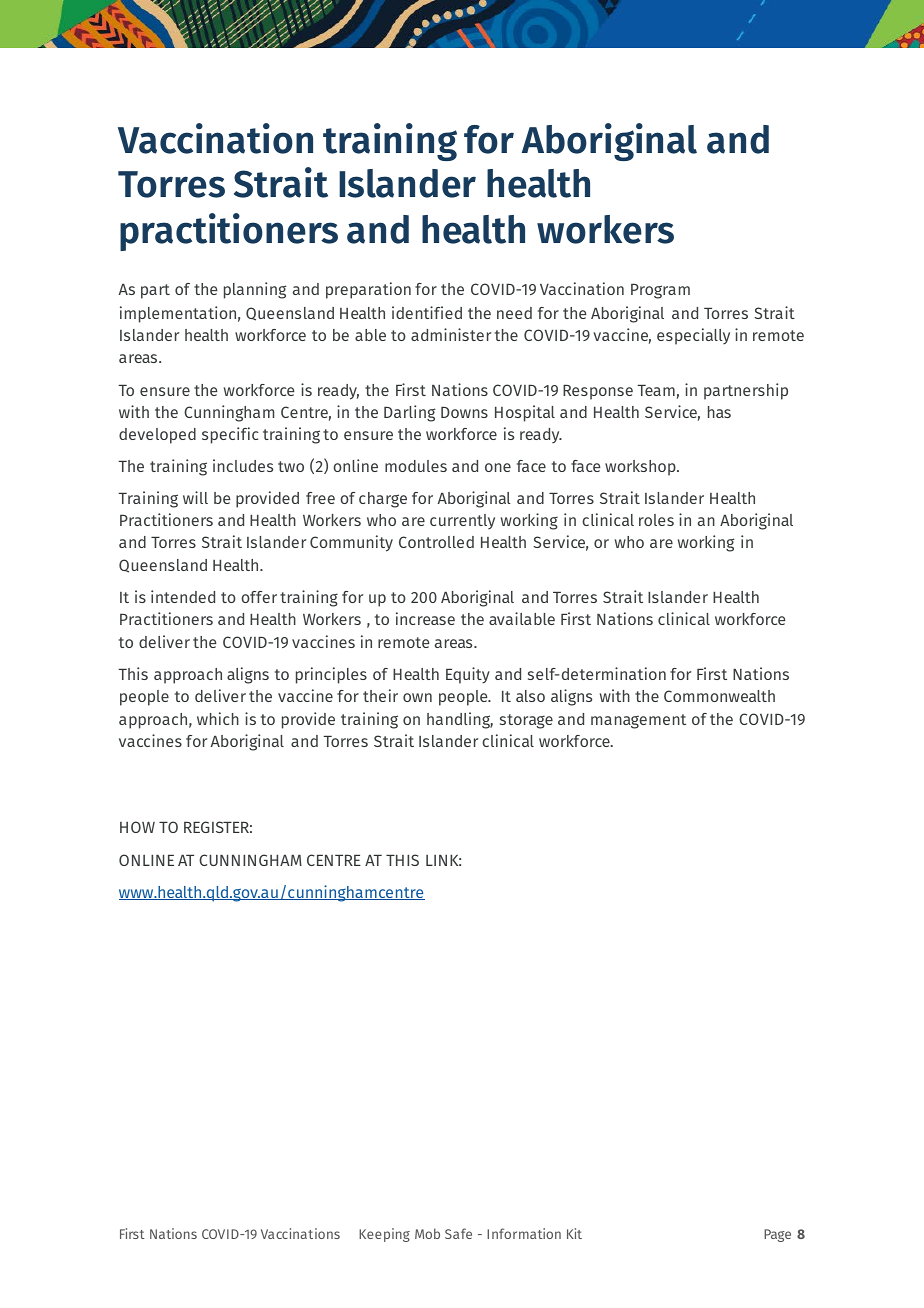 The image size is (924, 1308). I want to click on Mob, so click(427, 1233).
